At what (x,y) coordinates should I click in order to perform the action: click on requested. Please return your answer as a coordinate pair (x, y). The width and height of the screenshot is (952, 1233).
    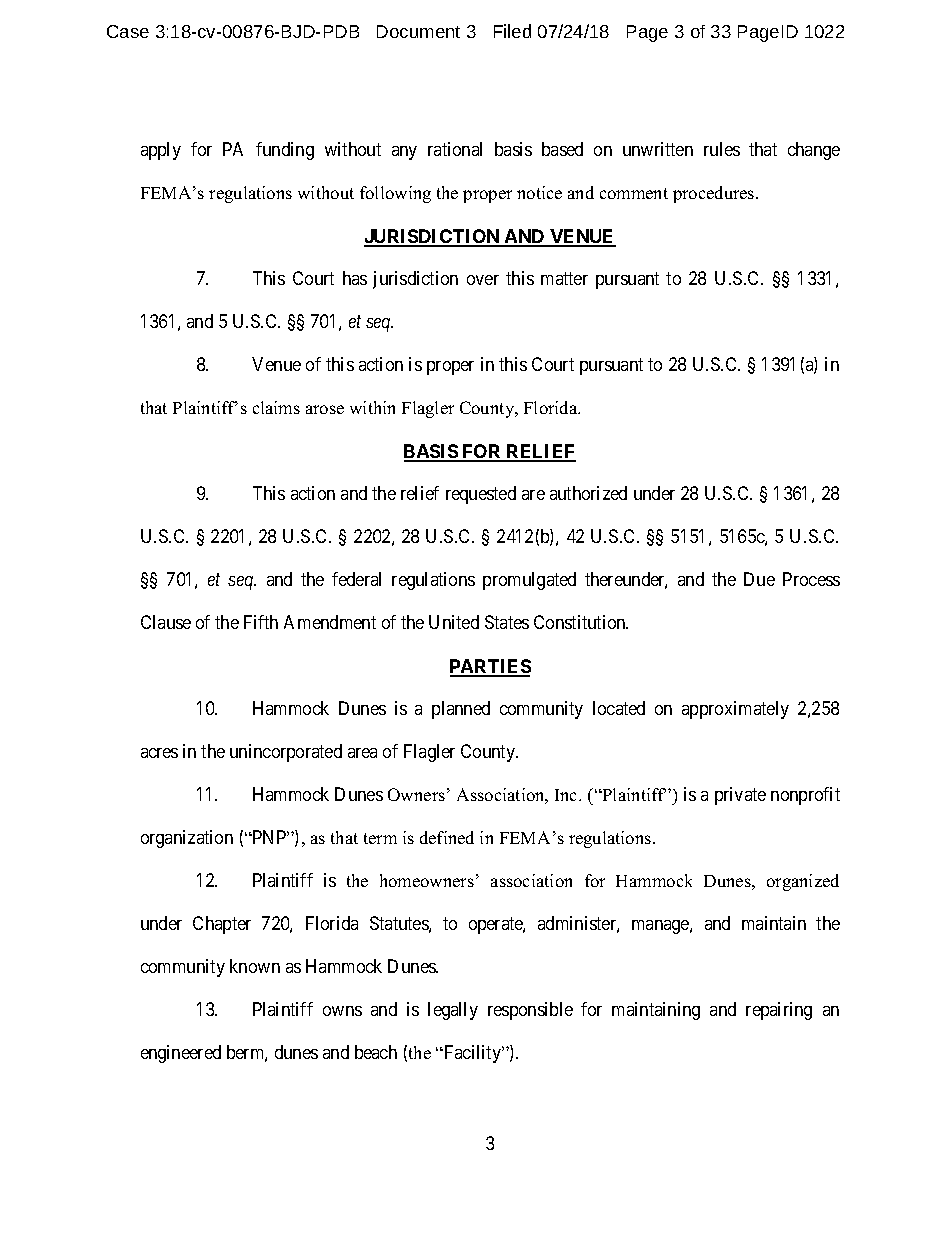
    Looking at the image, I should click on (481, 495).
